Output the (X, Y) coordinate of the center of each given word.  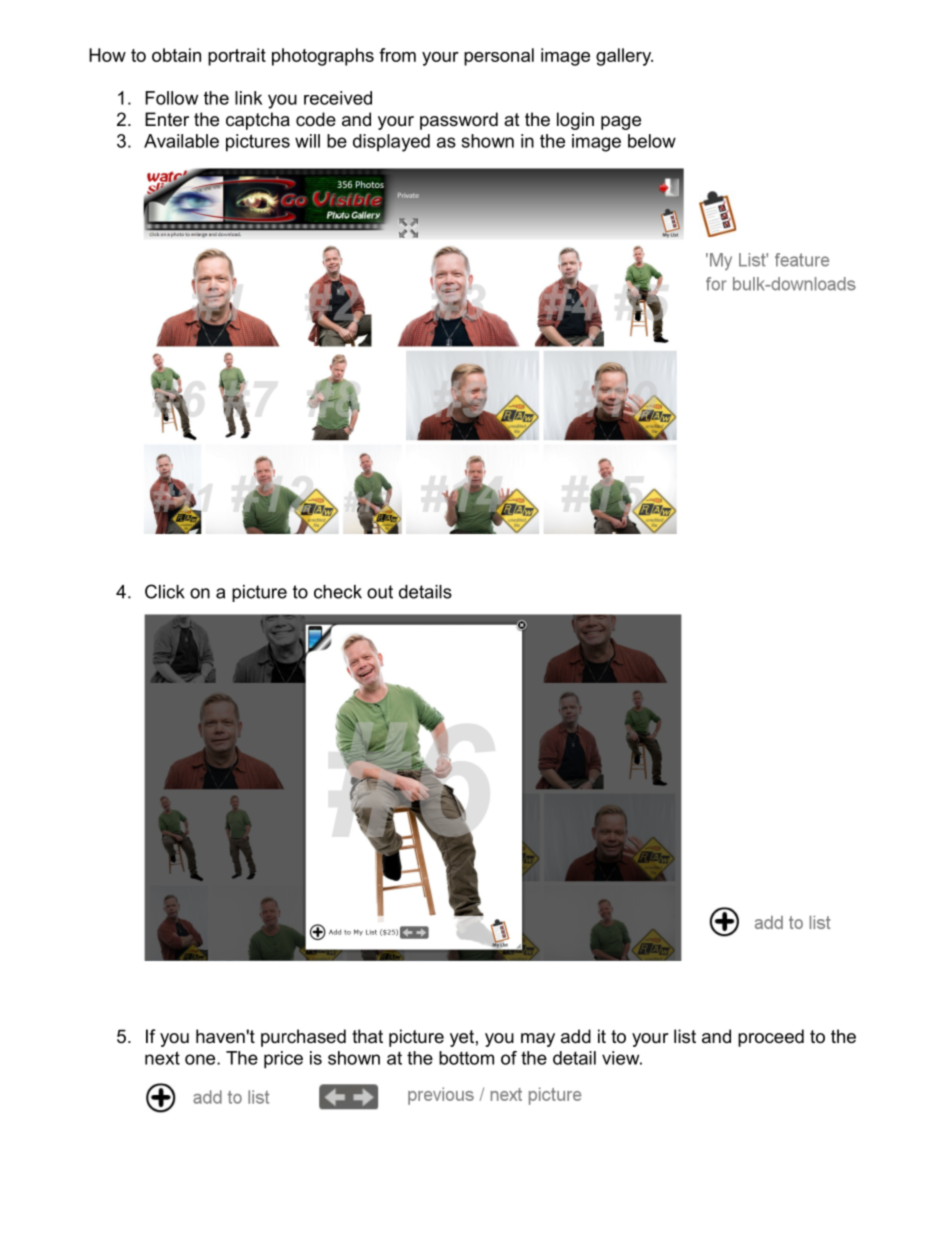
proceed (771, 1038)
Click (165, 591)
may (538, 1040)
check (338, 592)
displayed (391, 143)
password (459, 121)
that (367, 1036)
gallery (624, 57)
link (248, 98)
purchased (303, 1038)
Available (181, 141)
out (380, 592)
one (201, 1059)
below (652, 141)
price (283, 1060)
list (685, 1036)
